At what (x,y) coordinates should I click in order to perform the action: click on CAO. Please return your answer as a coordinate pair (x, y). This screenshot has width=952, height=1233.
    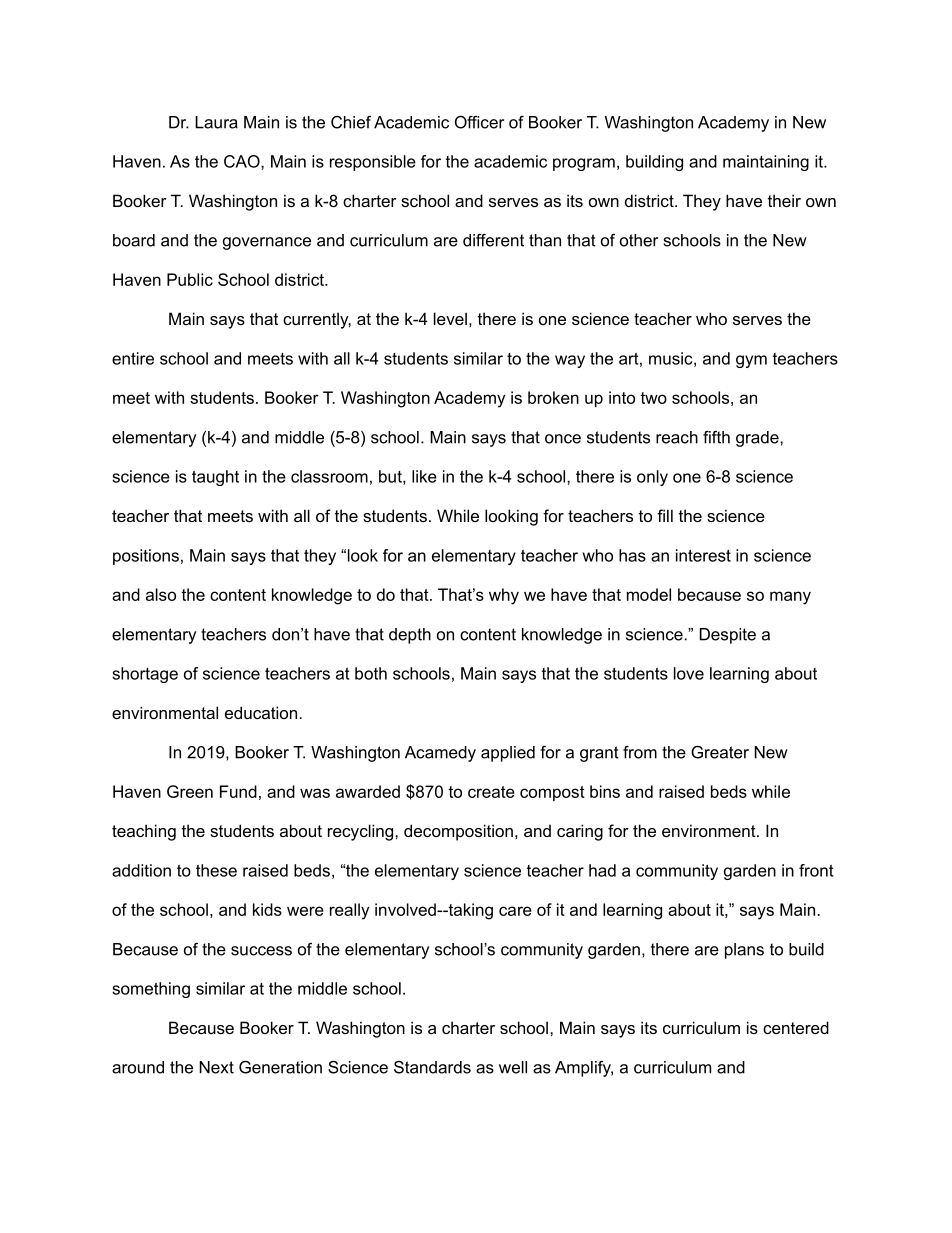
    Looking at the image, I should click on (243, 161).
